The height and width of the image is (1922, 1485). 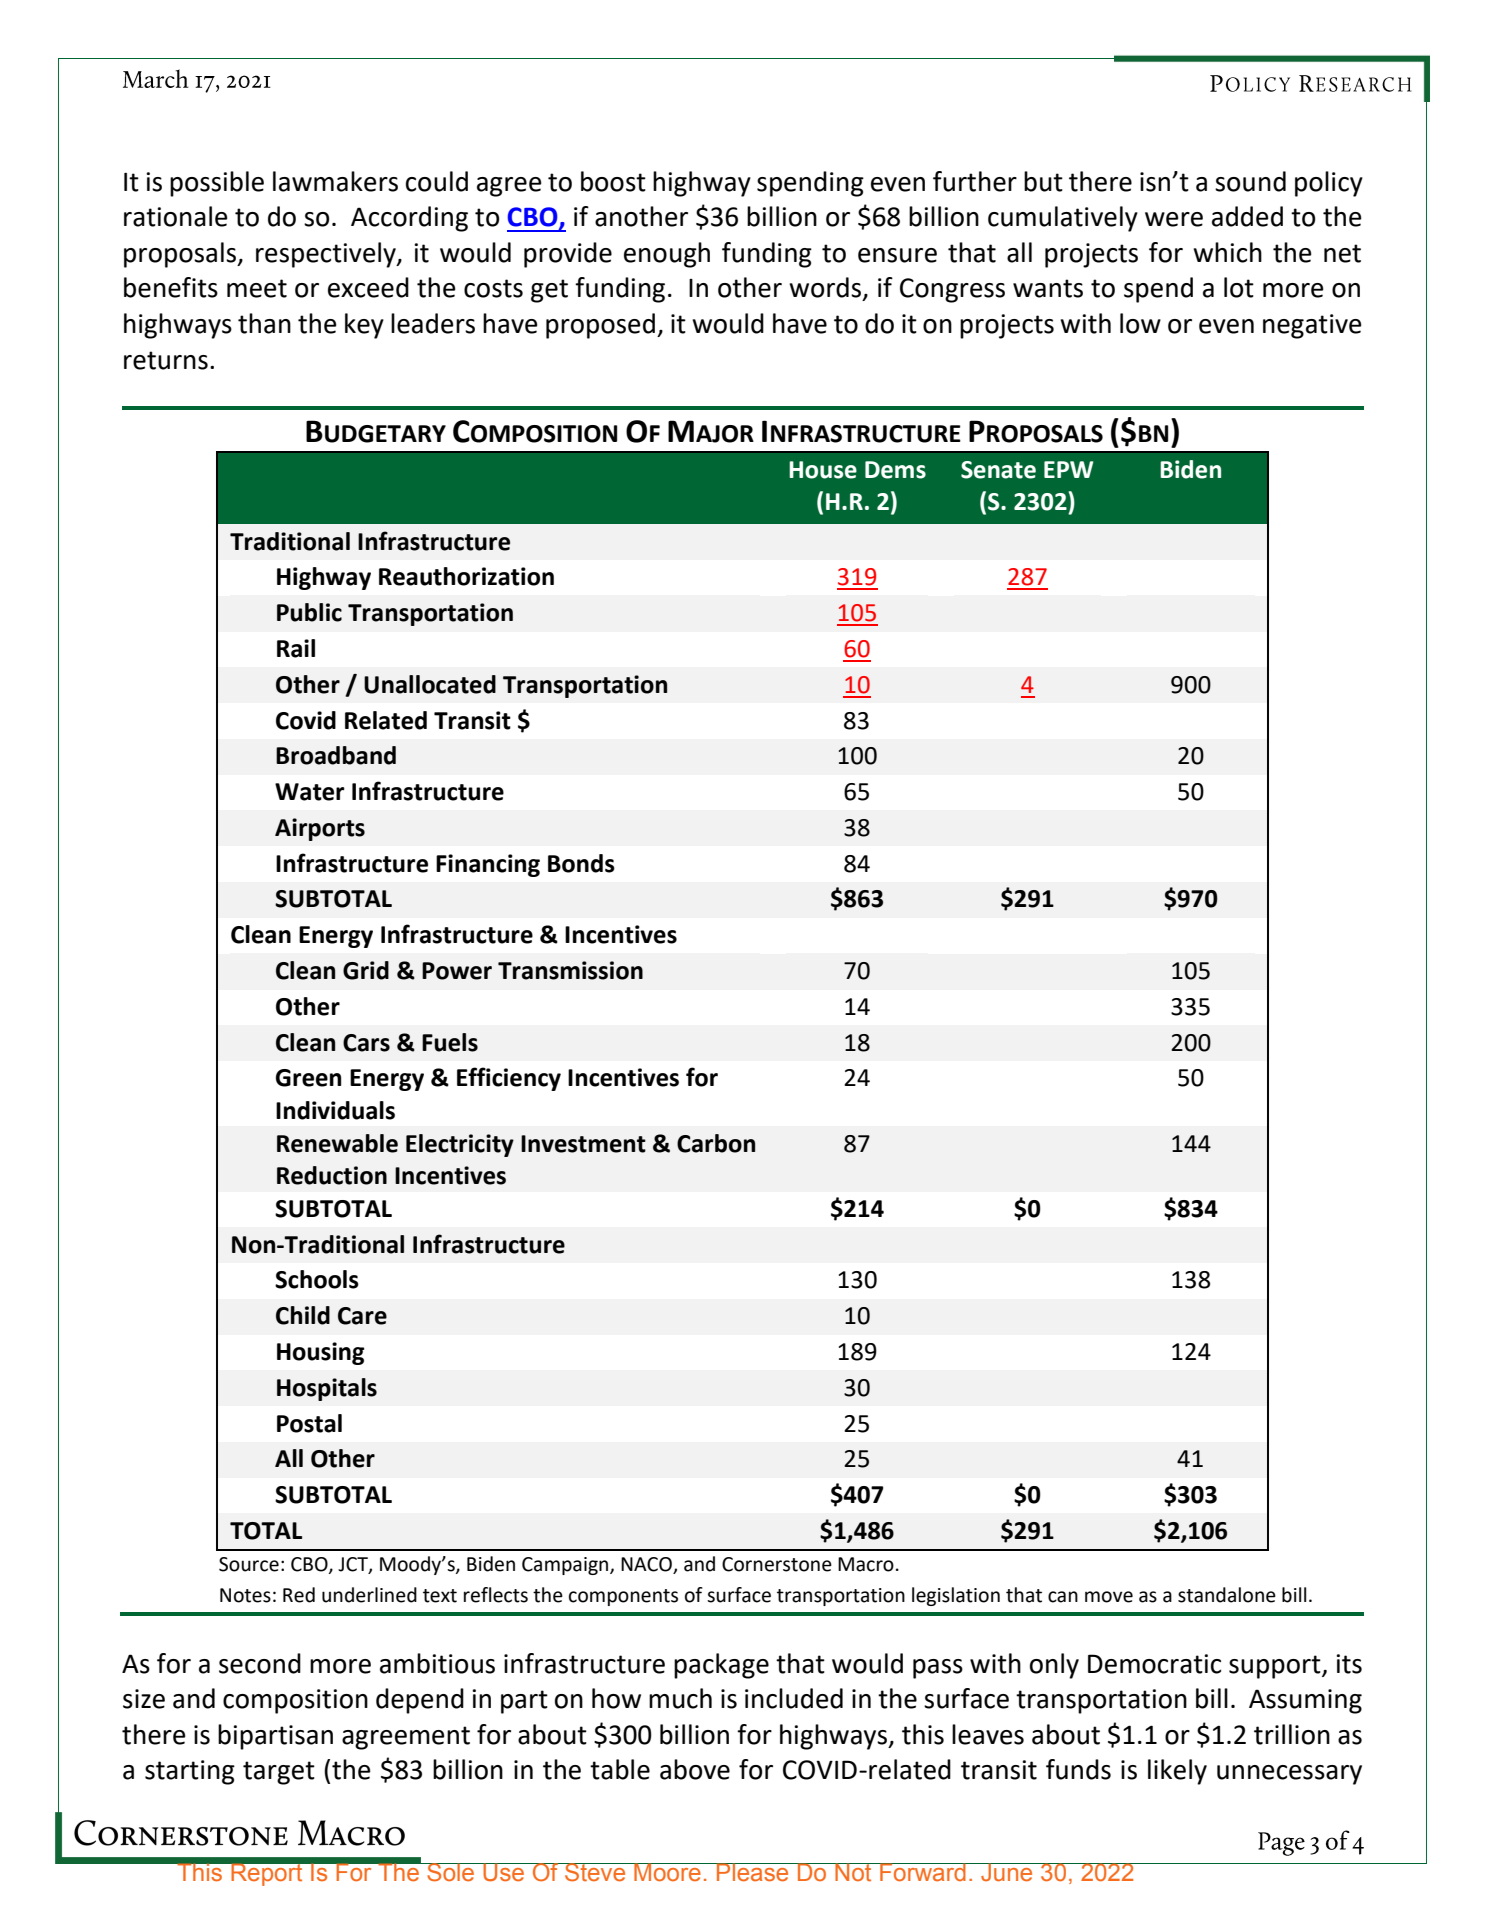 I want to click on Green, so click(x=308, y=1078).
